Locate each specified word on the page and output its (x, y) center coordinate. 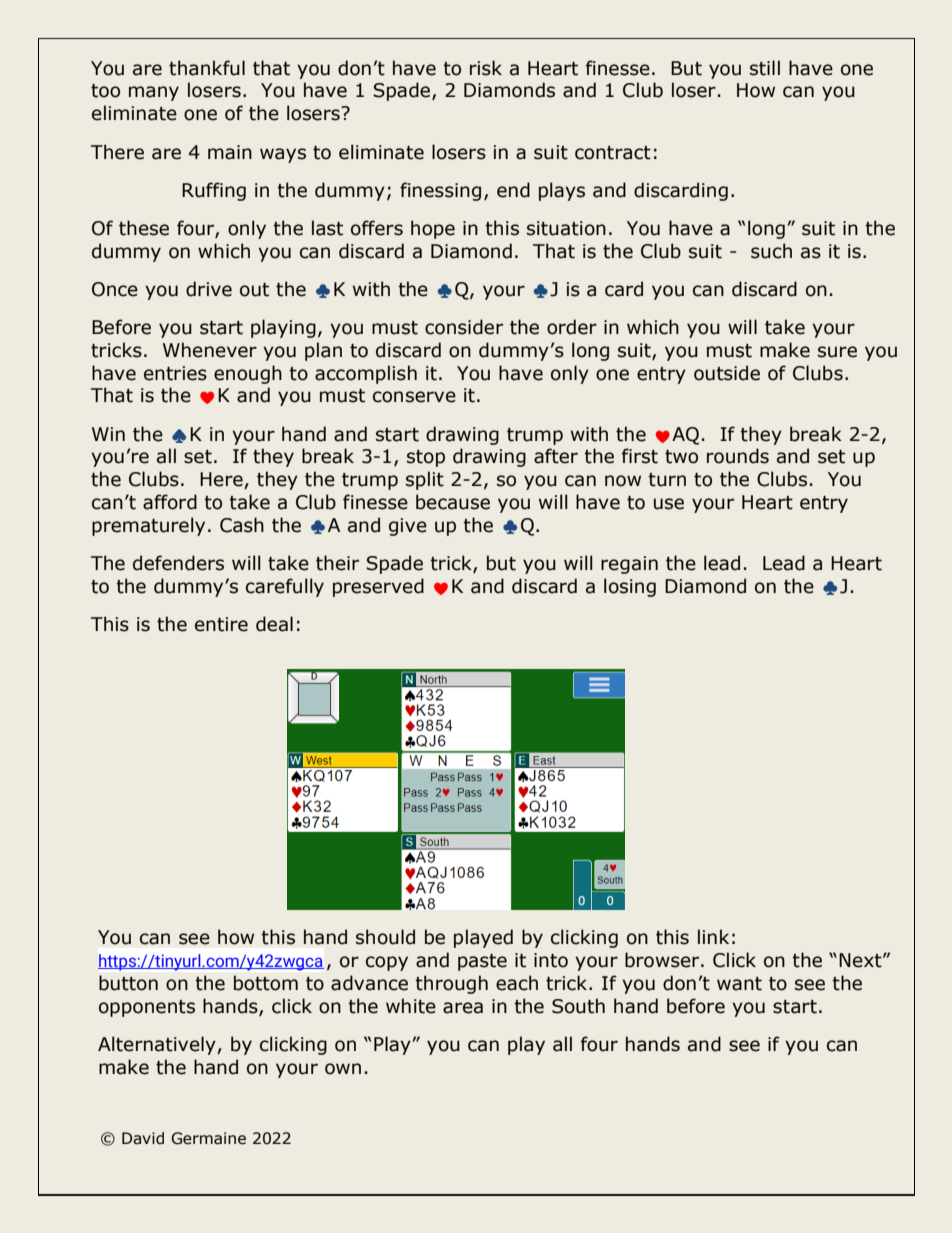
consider (464, 327)
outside (727, 373)
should (385, 937)
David (143, 1138)
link (713, 936)
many (154, 93)
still (765, 68)
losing (630, 587)
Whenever (210, 350)
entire (221, 624)
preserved (378, 587)
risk (486, 68)
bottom (266, 983)
